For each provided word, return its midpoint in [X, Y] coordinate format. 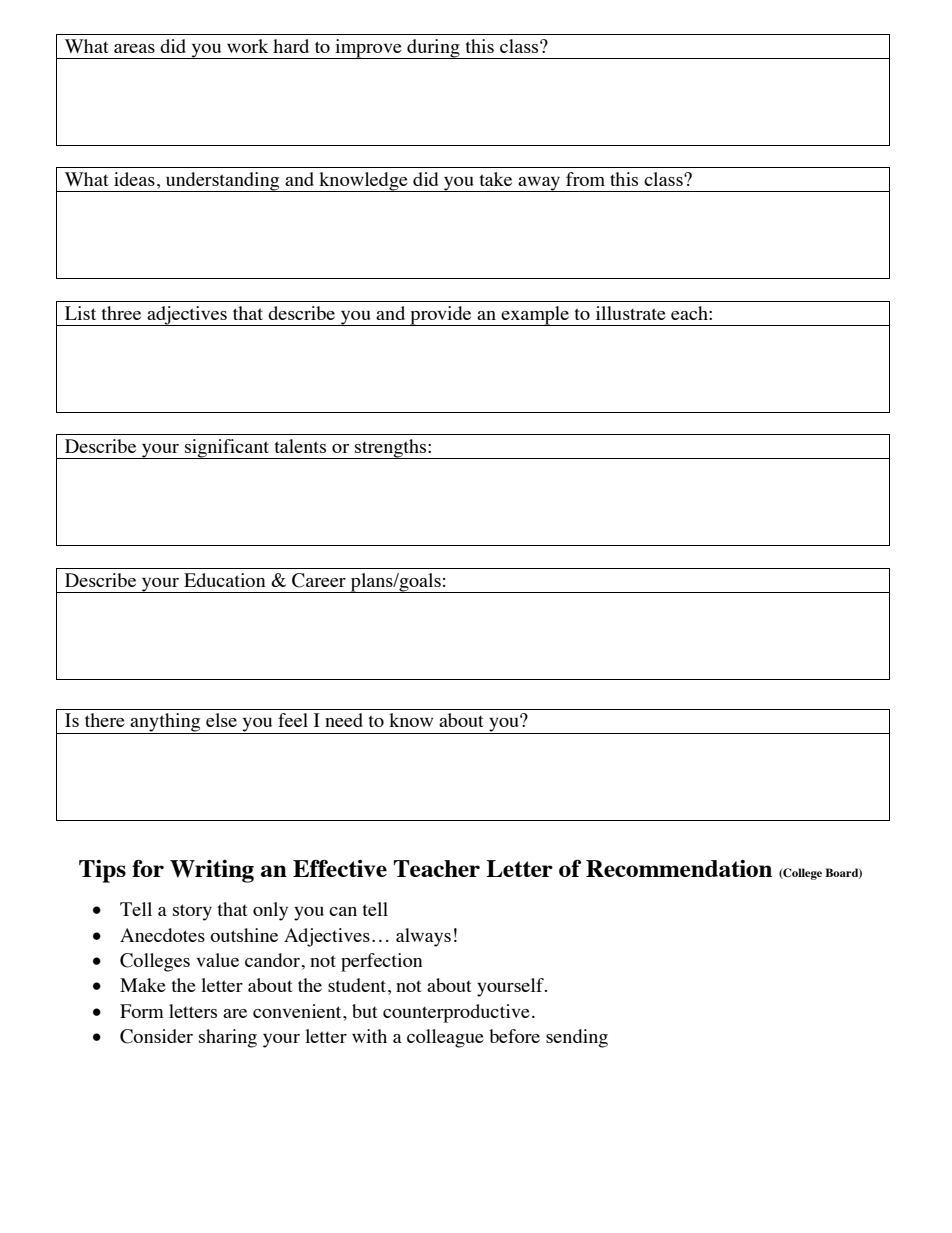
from [585, 179]
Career [319, 580]
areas [134, 48]
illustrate [631, 313]
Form [142, 1011]
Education [224, 580]
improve [368, 49]
